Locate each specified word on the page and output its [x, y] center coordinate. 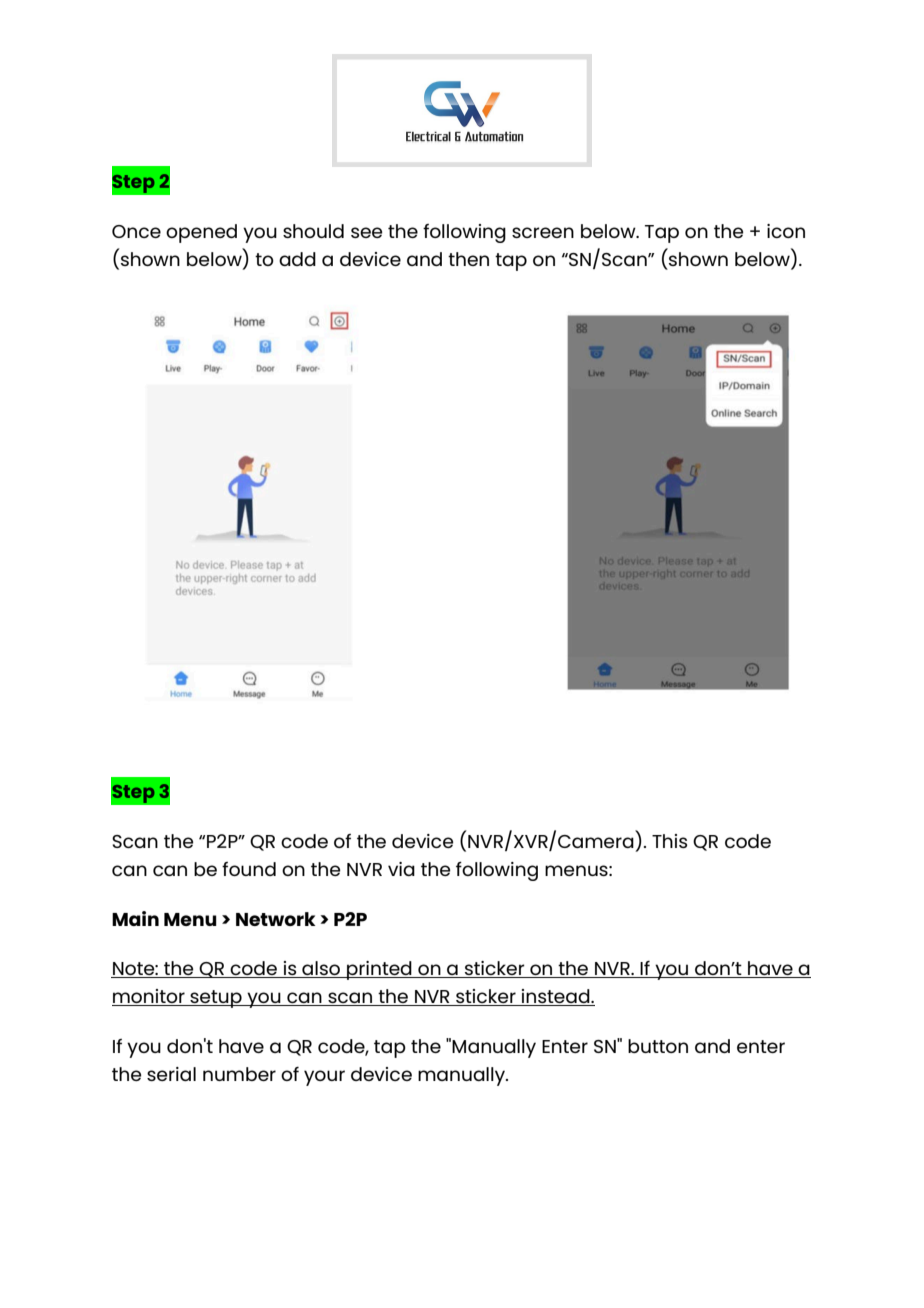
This [669, 841]
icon [786, 231]
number [239, 1074]
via [401, 869]
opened [201, 233]
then [468, 259]
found [249, 869]
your [324, 1078]
